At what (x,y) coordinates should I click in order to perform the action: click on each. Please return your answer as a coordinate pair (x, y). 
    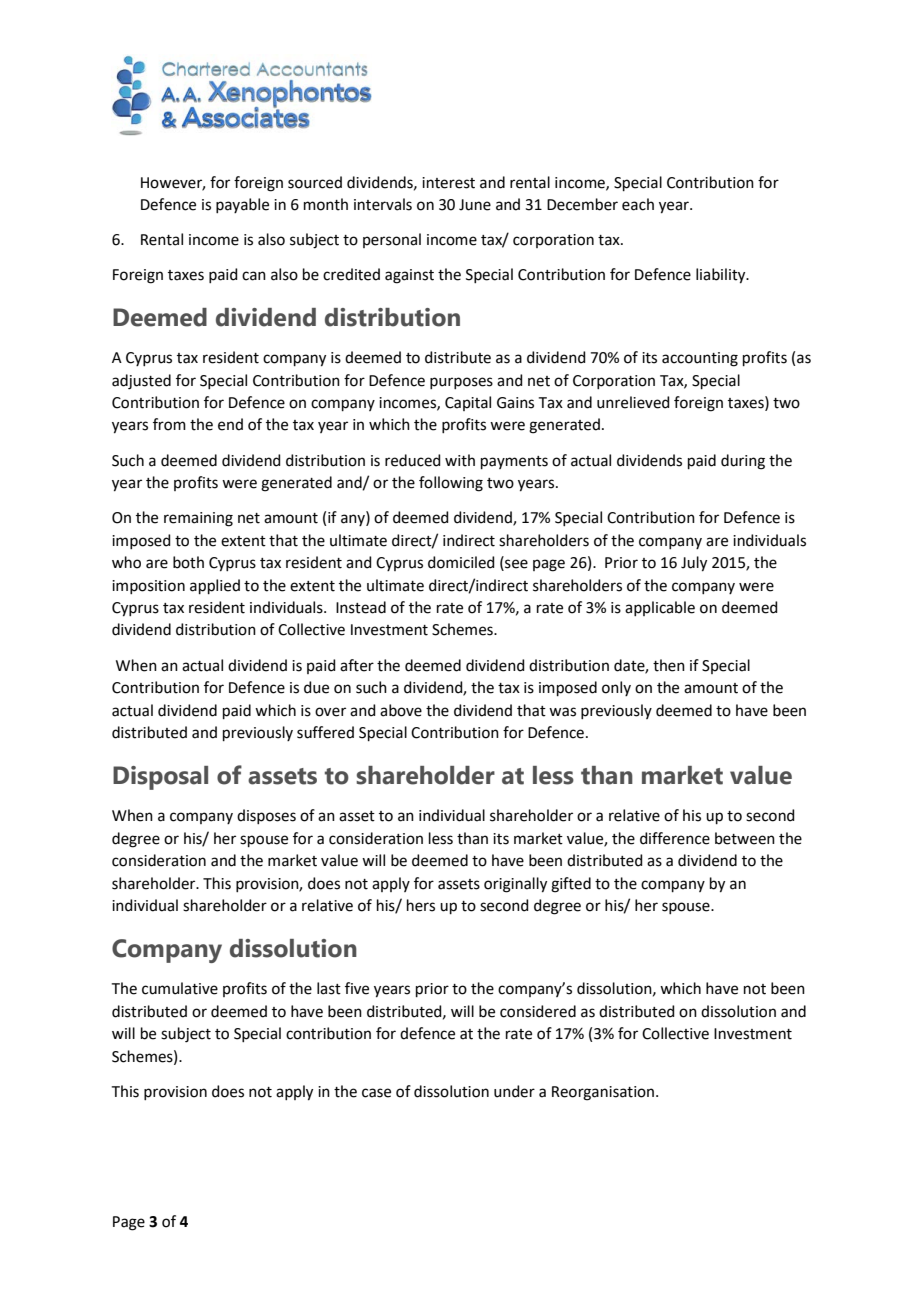
    Looking at the image, I should click on (638, 204).
